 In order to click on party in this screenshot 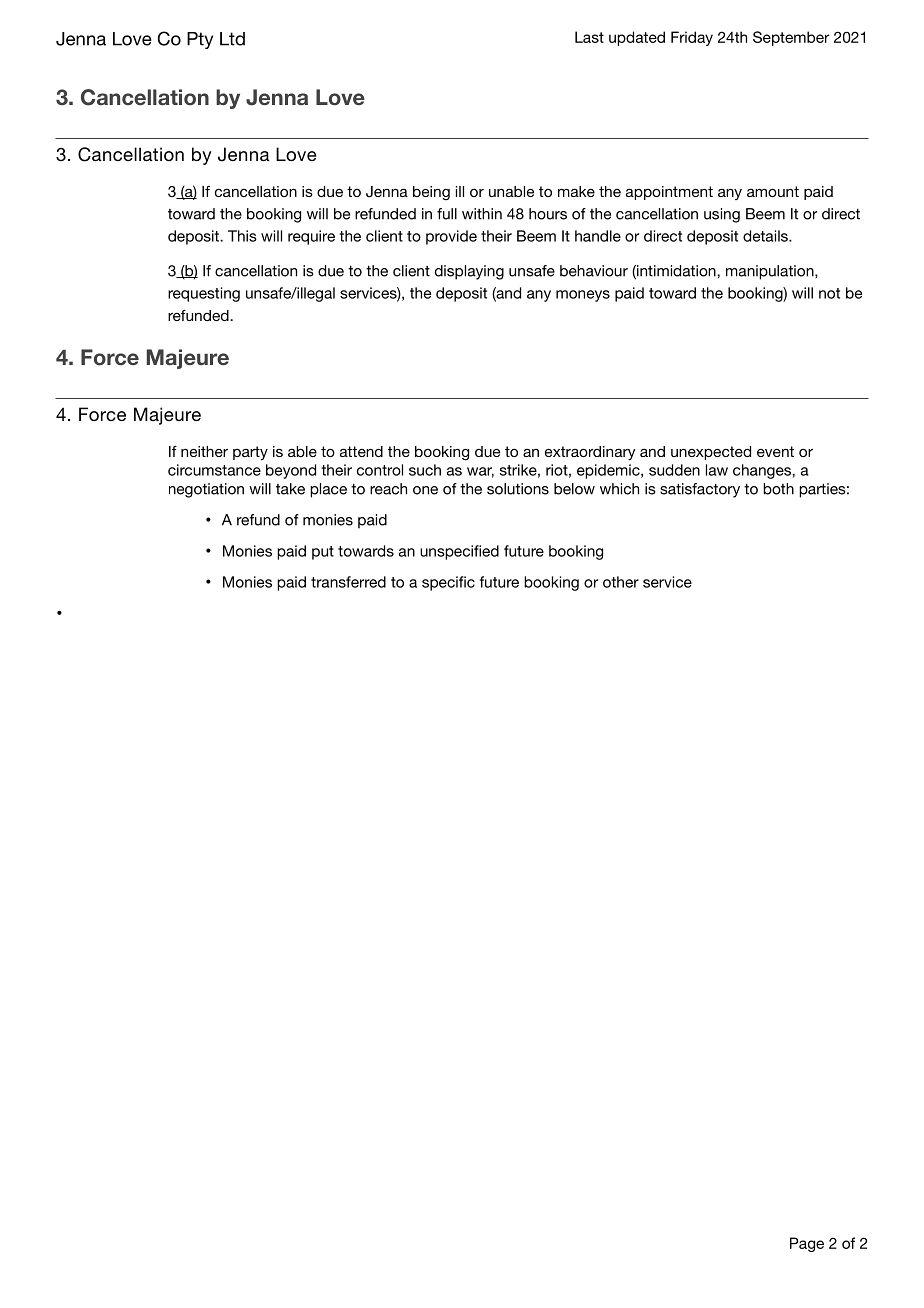, I will do `click(250, 453)`.
